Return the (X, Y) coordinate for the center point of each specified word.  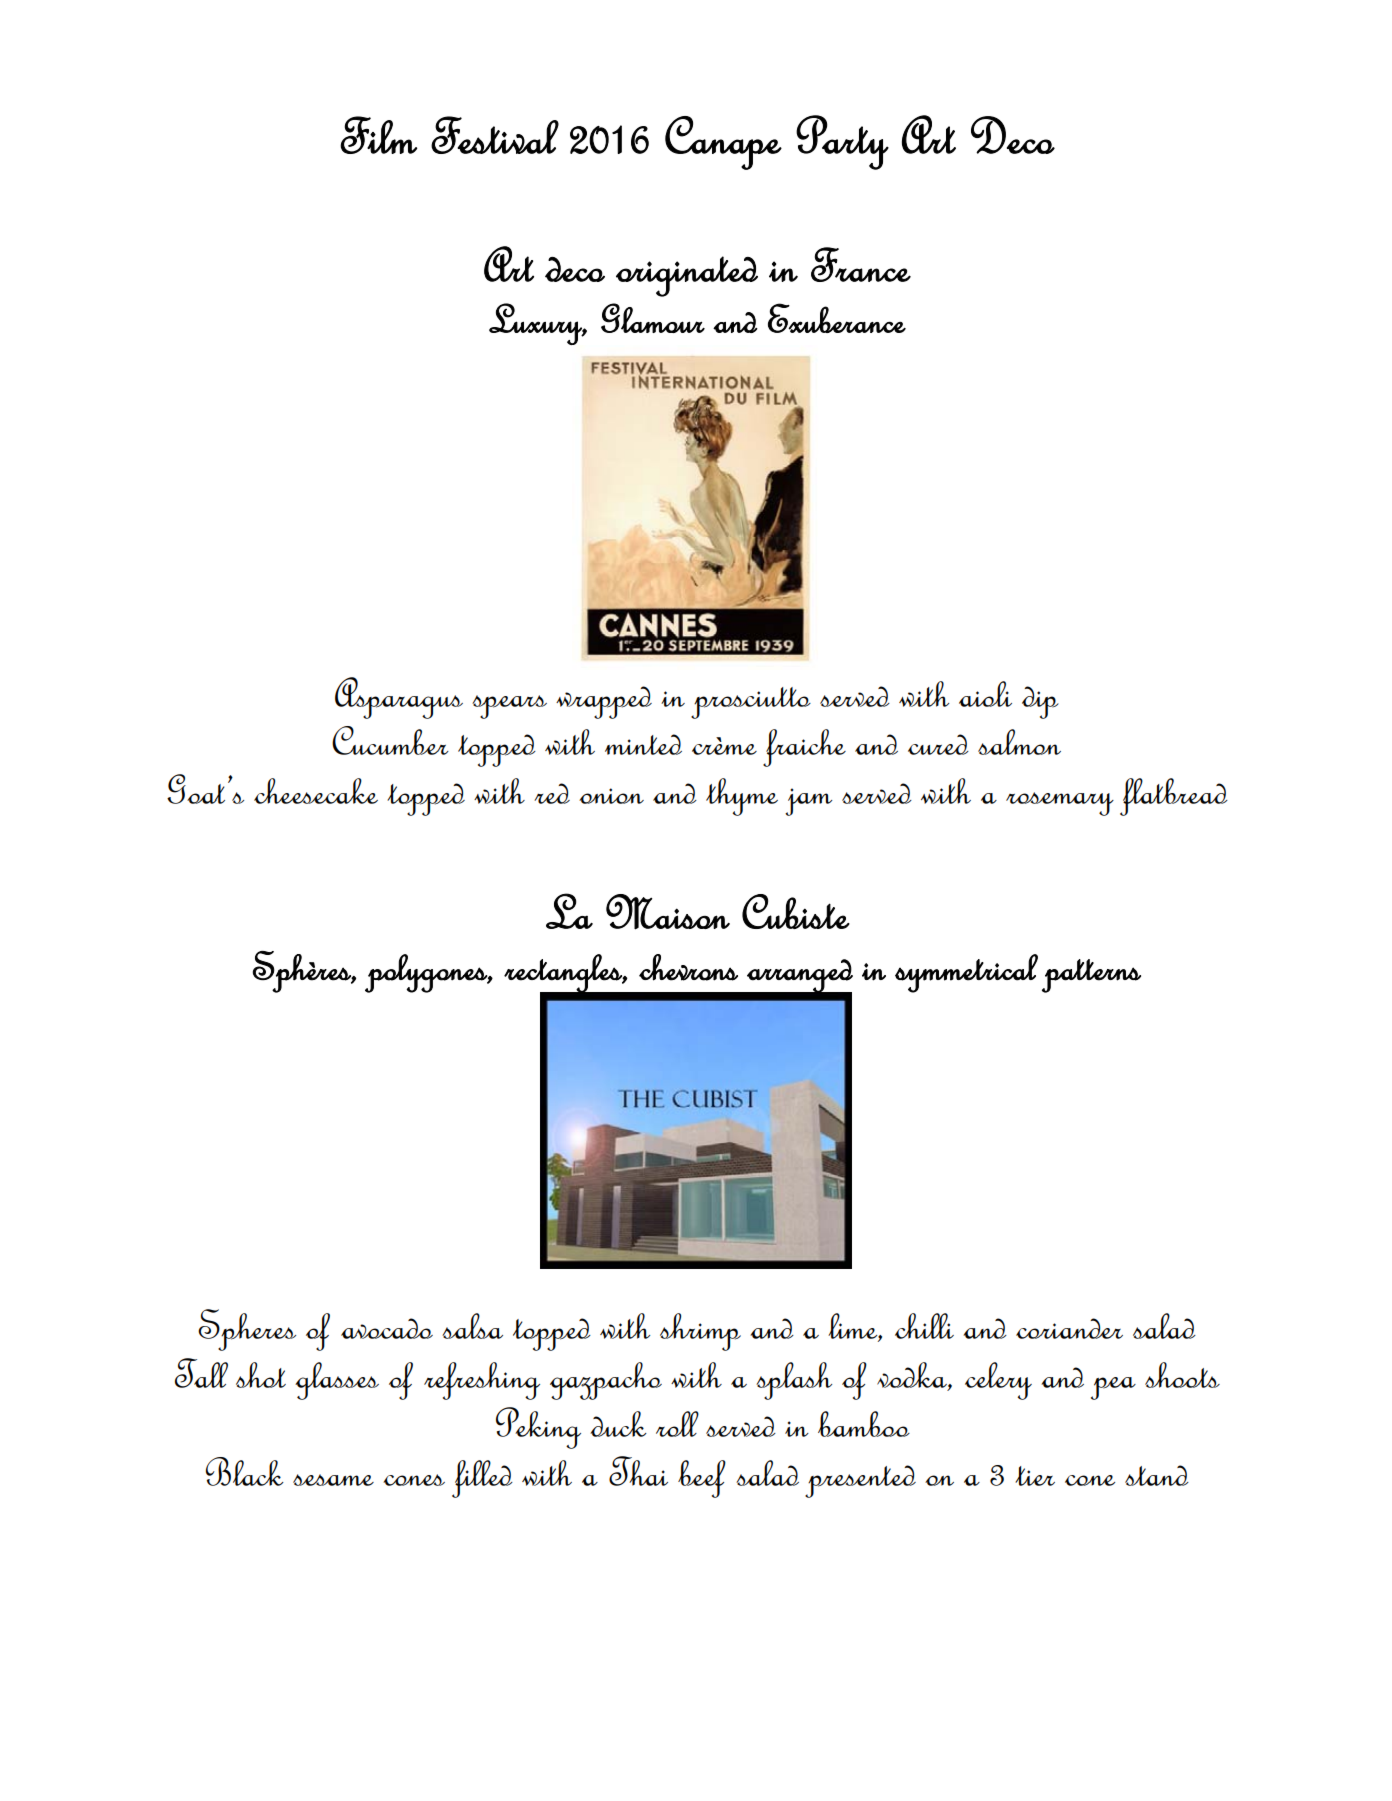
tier (1035, 1476)
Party (842, 142)
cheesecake (316, 791)
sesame (333, 1480)
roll (677, 1424)
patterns (1091, 976)
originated (687, 276)
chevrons (688, 967)
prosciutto (751, 703)
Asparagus (399, 698)
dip (1040, 702)
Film (378, 135)
